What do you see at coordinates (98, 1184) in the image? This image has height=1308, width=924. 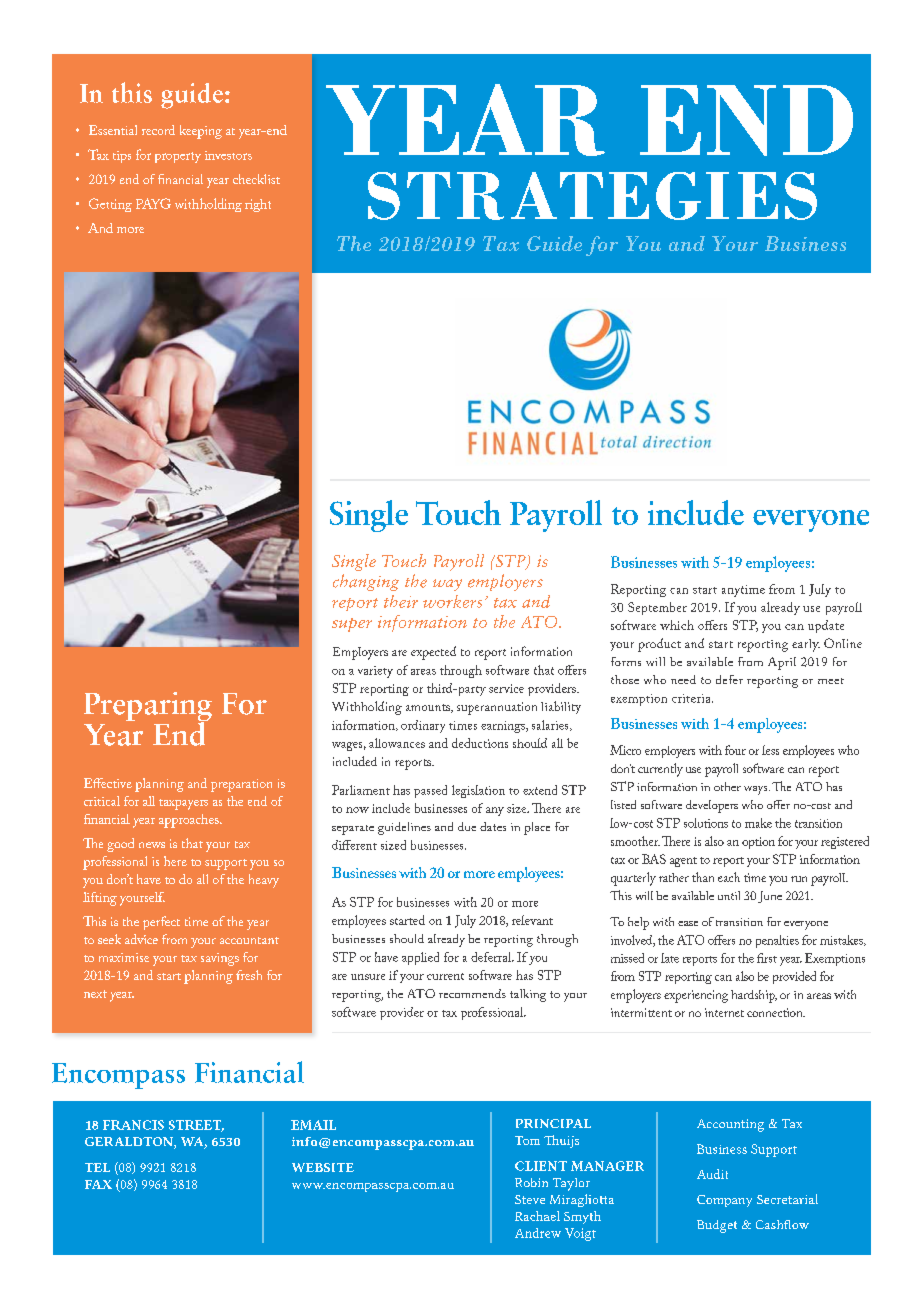 I see `FAX` at bounding box center [98, 1184].
